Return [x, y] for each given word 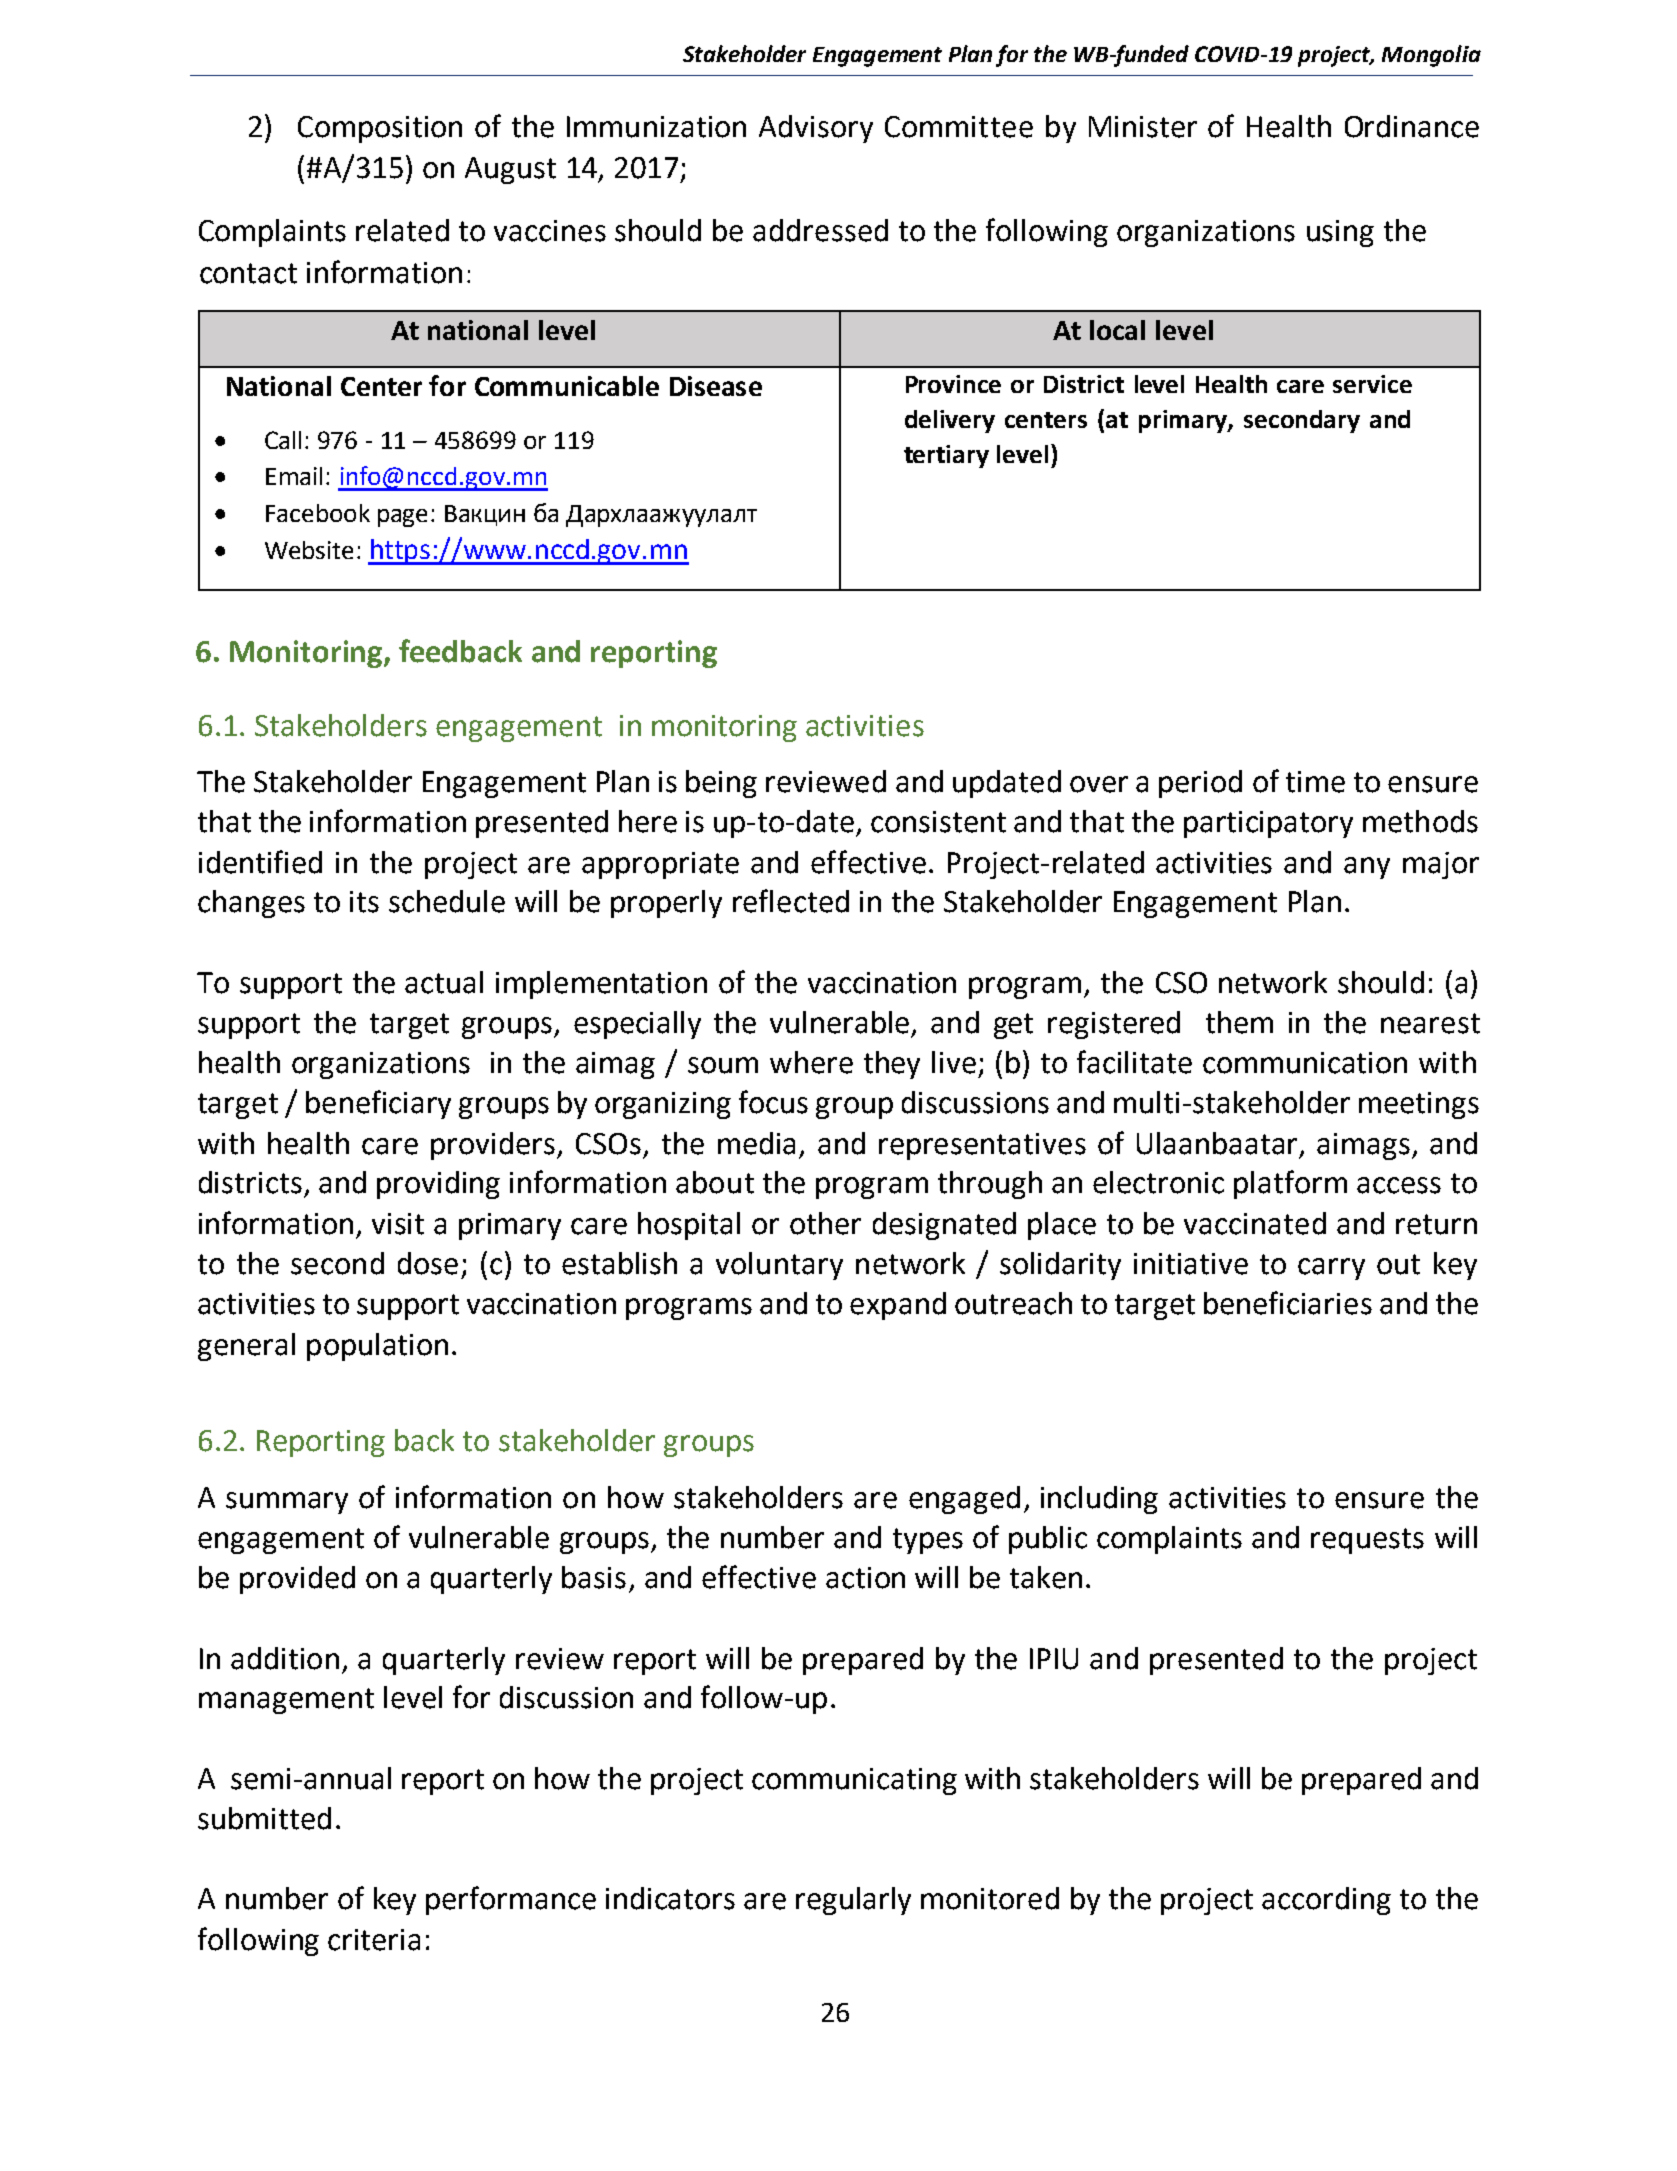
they [892, 1065]
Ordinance [1412, 126]
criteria [374, 1940]
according [1326, 1901]
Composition [380, 129]
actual [444, 982]
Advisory [816, 129]
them [1239, 1022]
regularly [853, 1901]
